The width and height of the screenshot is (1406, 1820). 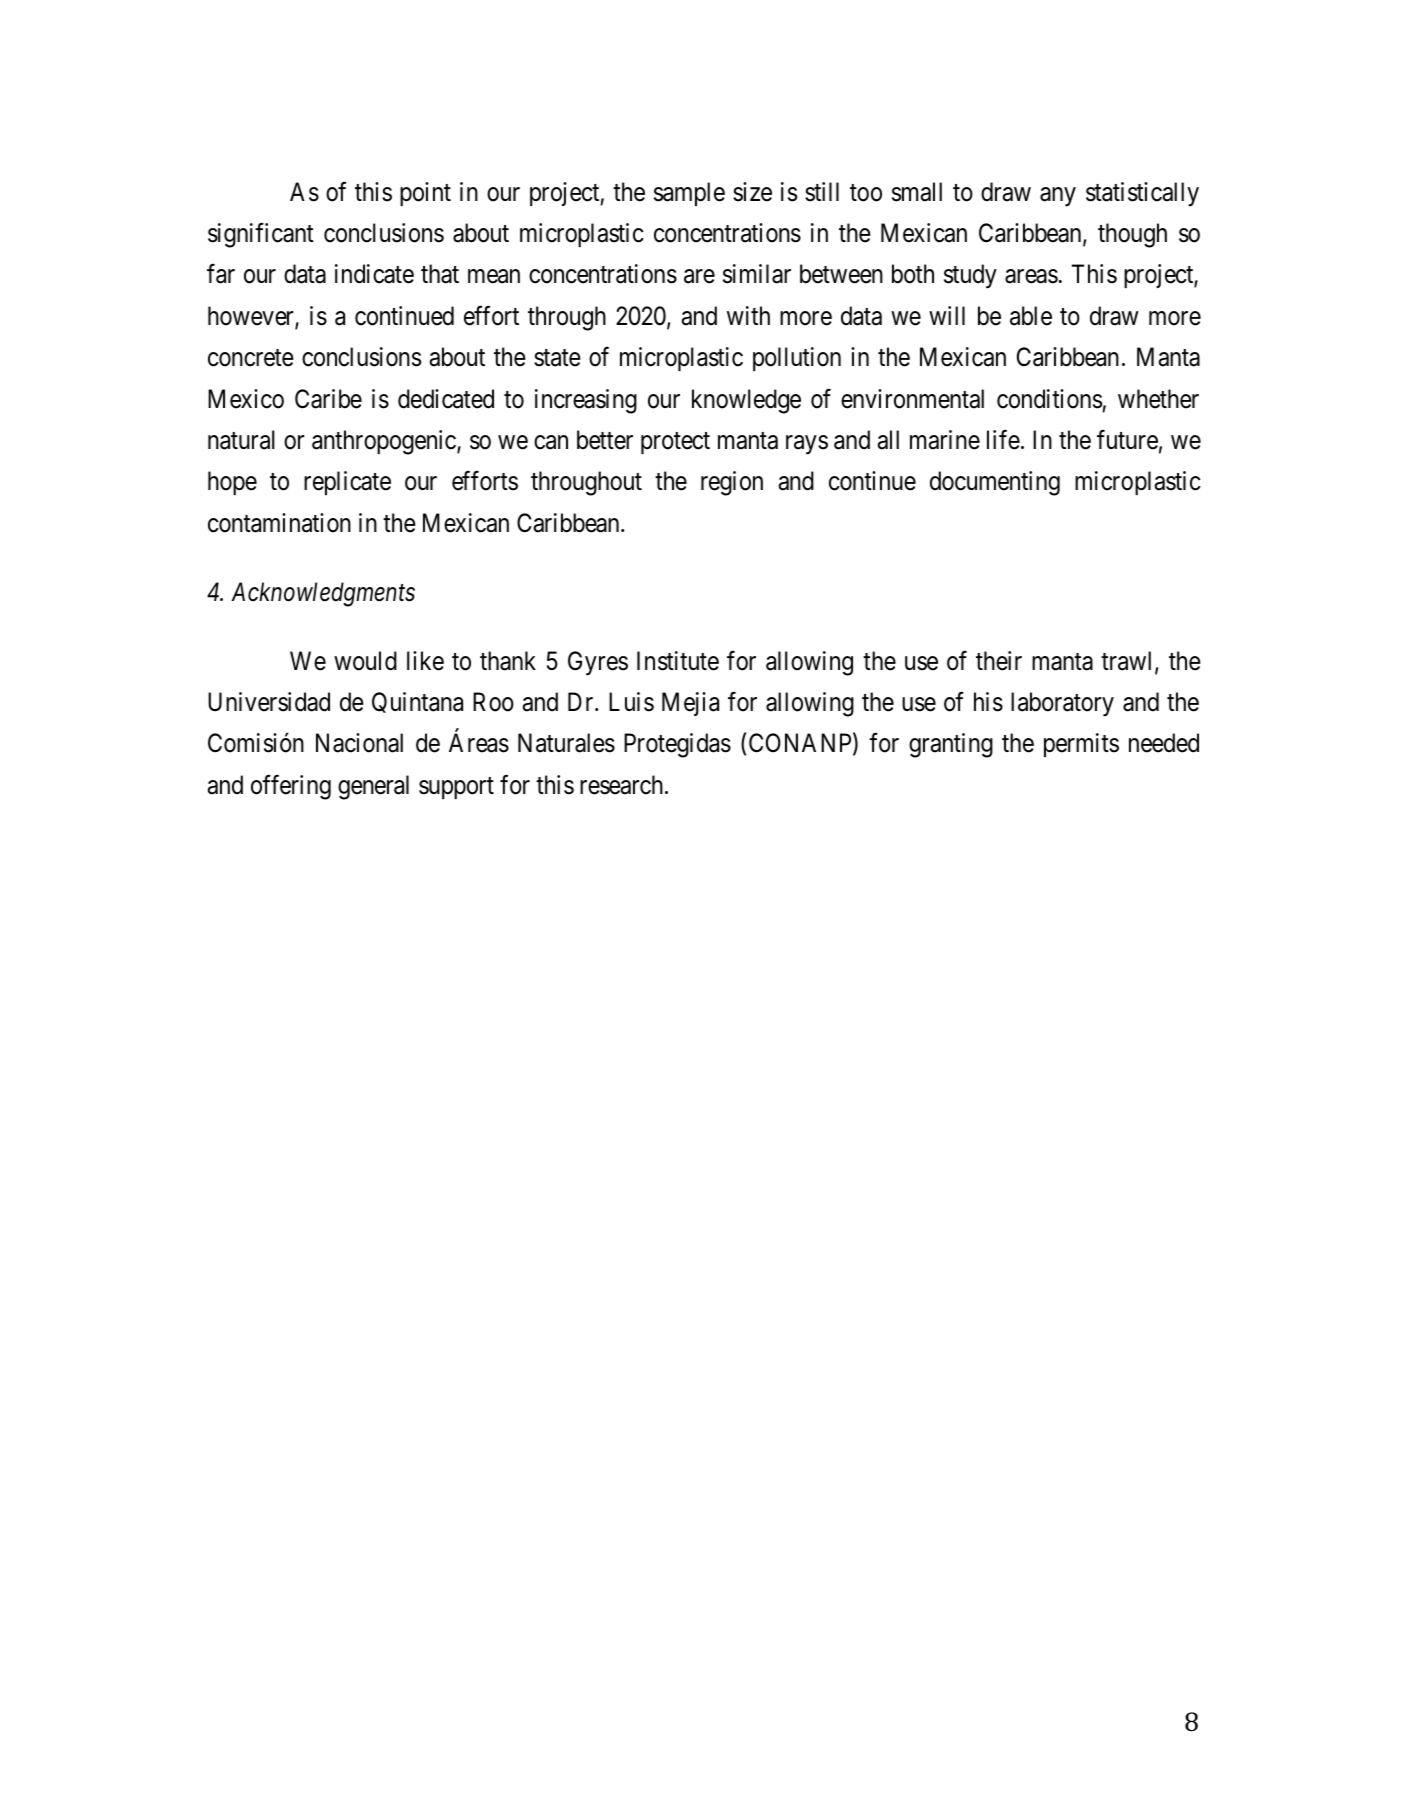 I want to click on permits, so click(x=1081, y=745).
